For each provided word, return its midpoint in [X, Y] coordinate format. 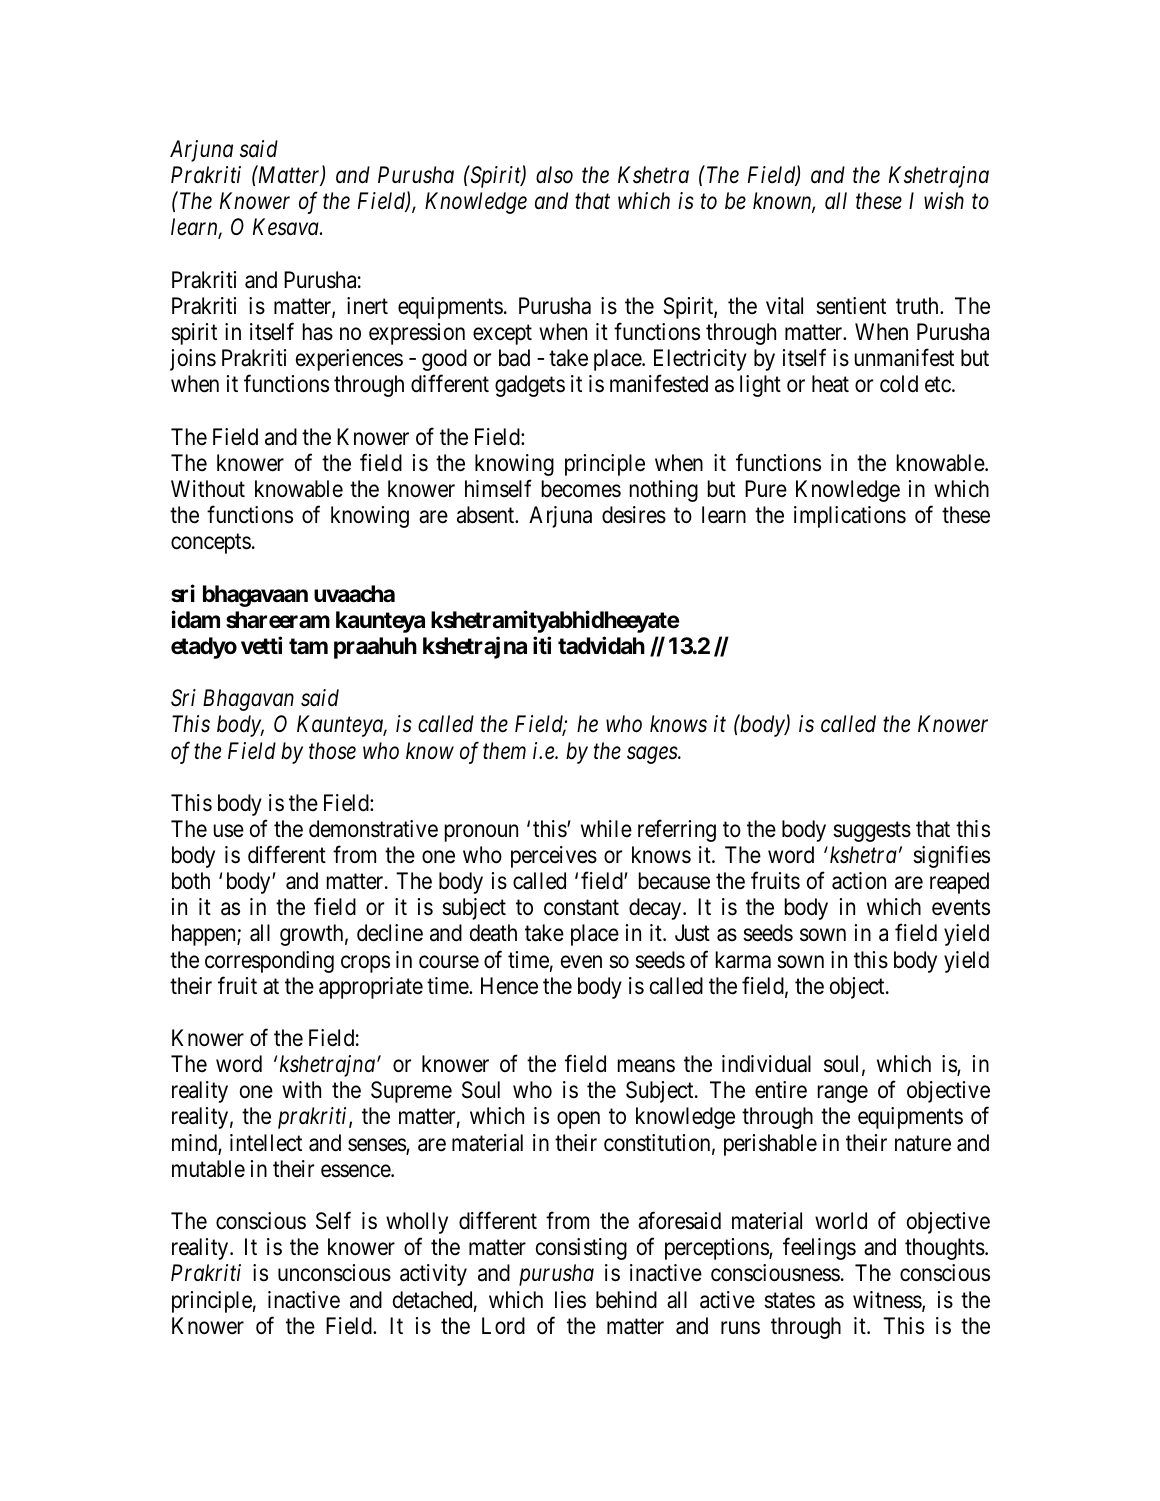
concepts [211, 544]
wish [944, 201]
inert [367, 306]
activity [433, 1275]
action [859, 881]
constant [581, 908]
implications [850, 517]
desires [634, 515]
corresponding [269, 962]
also [554, 175]
